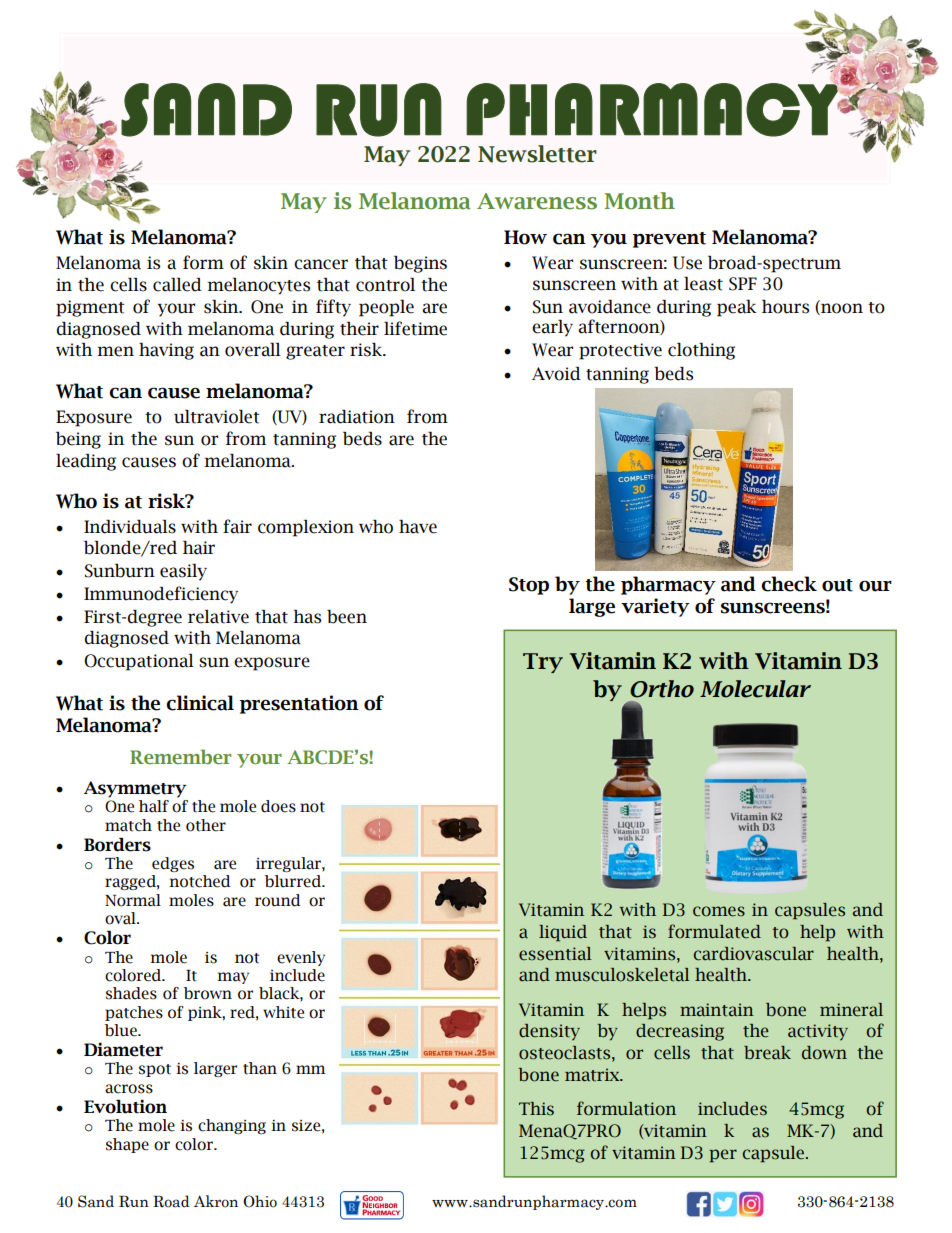 The image size is (952, 1233). I want to click on prevent, so click(669, 240).
